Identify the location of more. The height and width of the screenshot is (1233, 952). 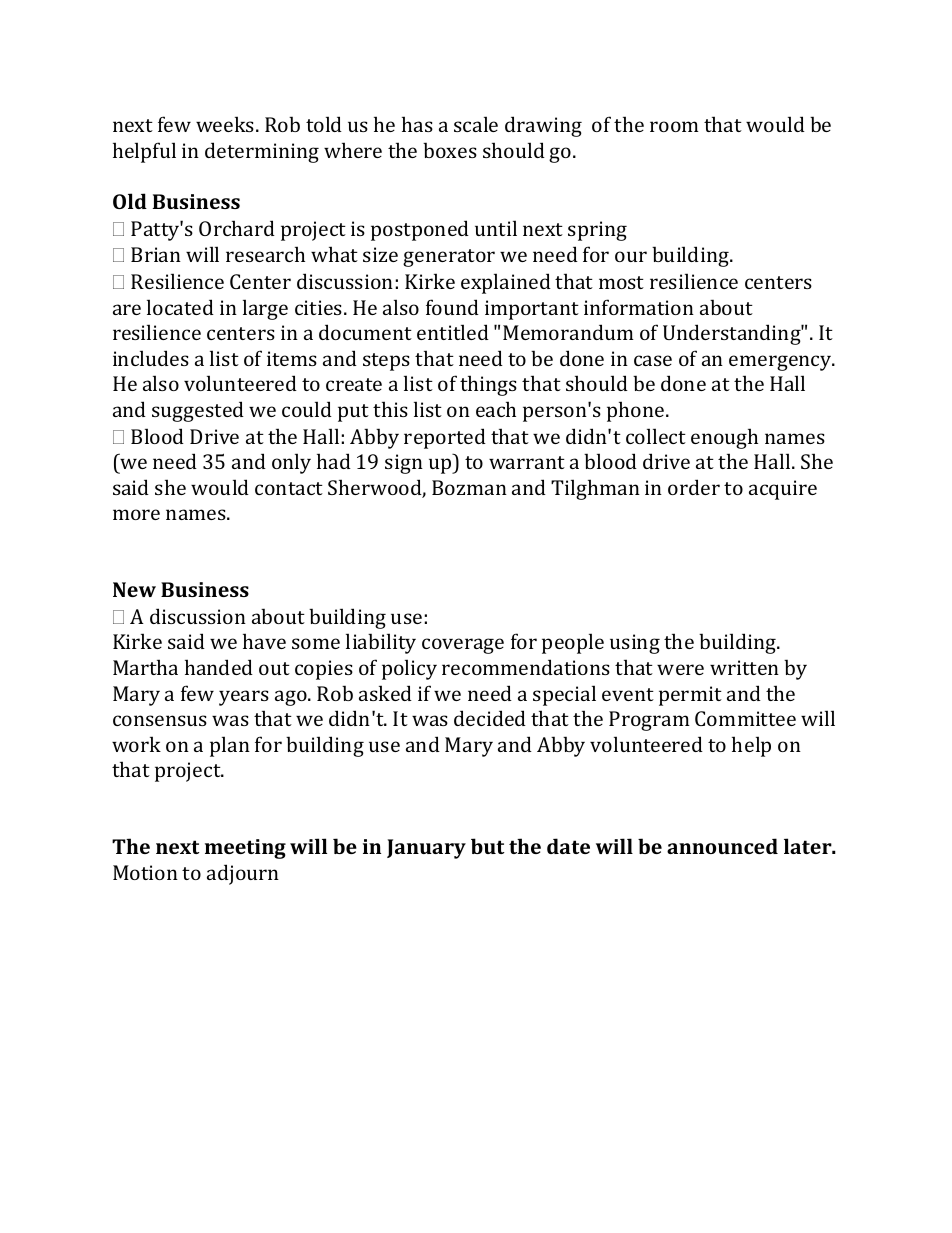
(136, 514).
